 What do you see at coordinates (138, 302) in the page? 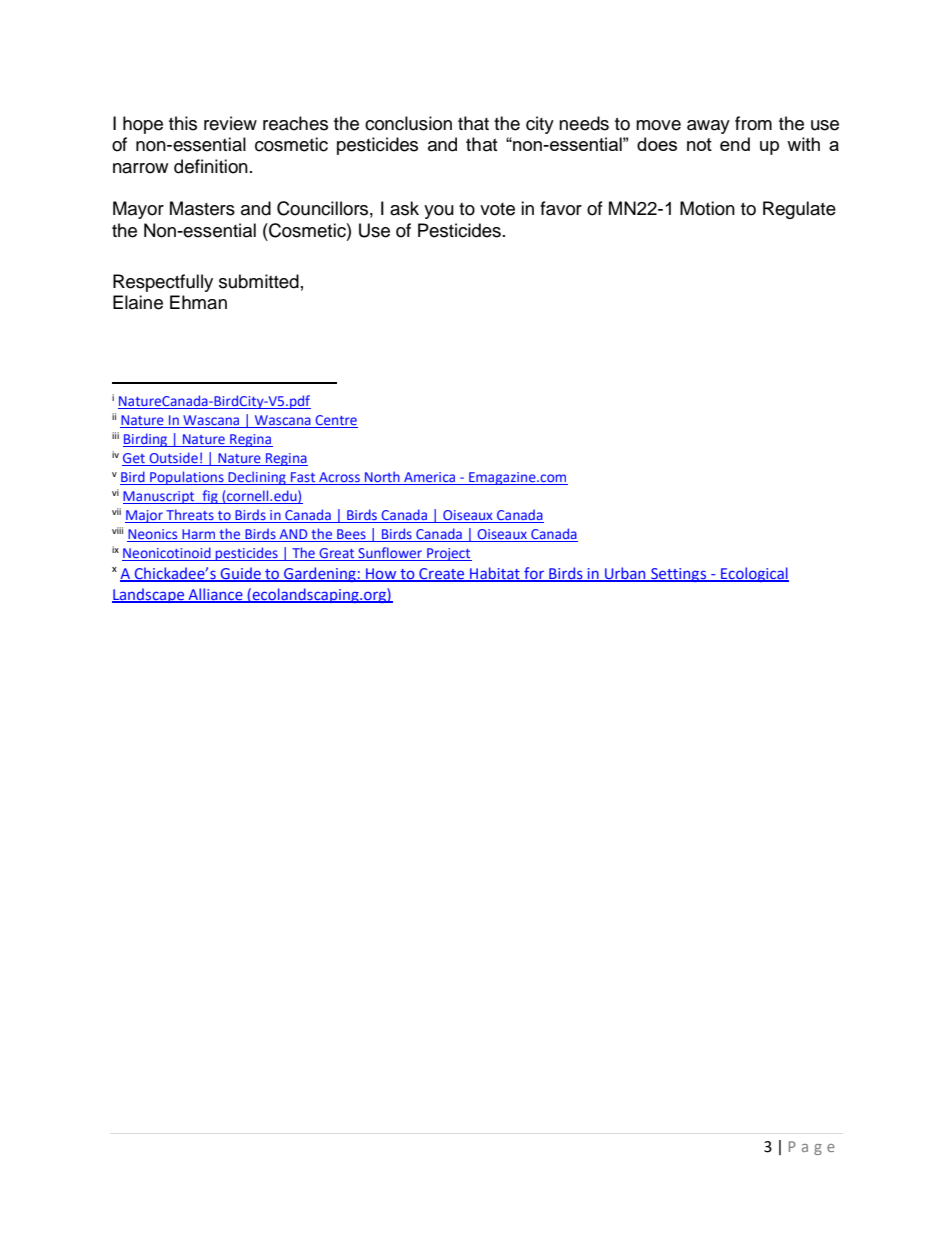
I see `Elaine` at bounding box center [138, 302].
